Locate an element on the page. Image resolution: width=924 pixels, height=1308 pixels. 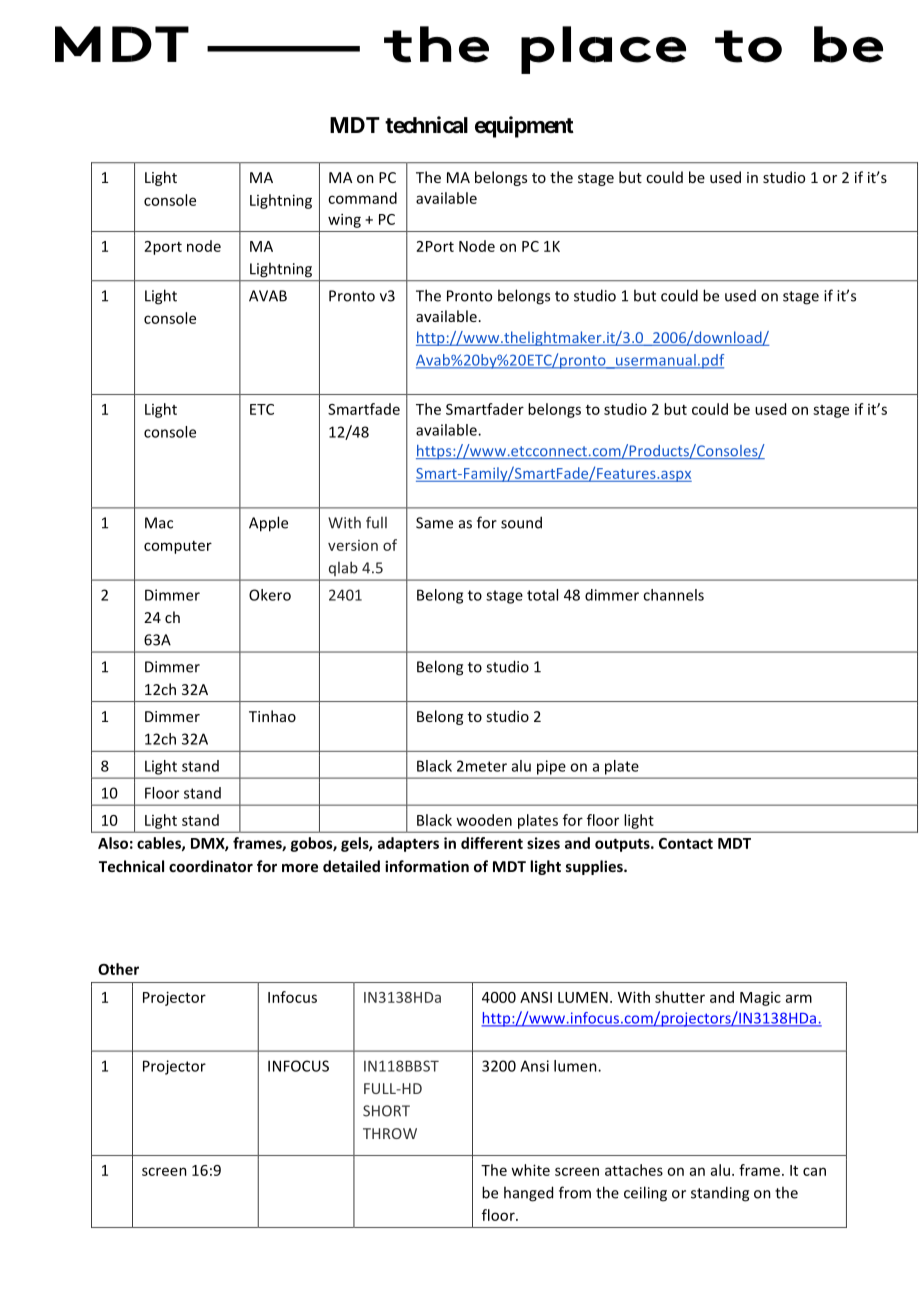
Mac is located at coordinates (159, 523).
